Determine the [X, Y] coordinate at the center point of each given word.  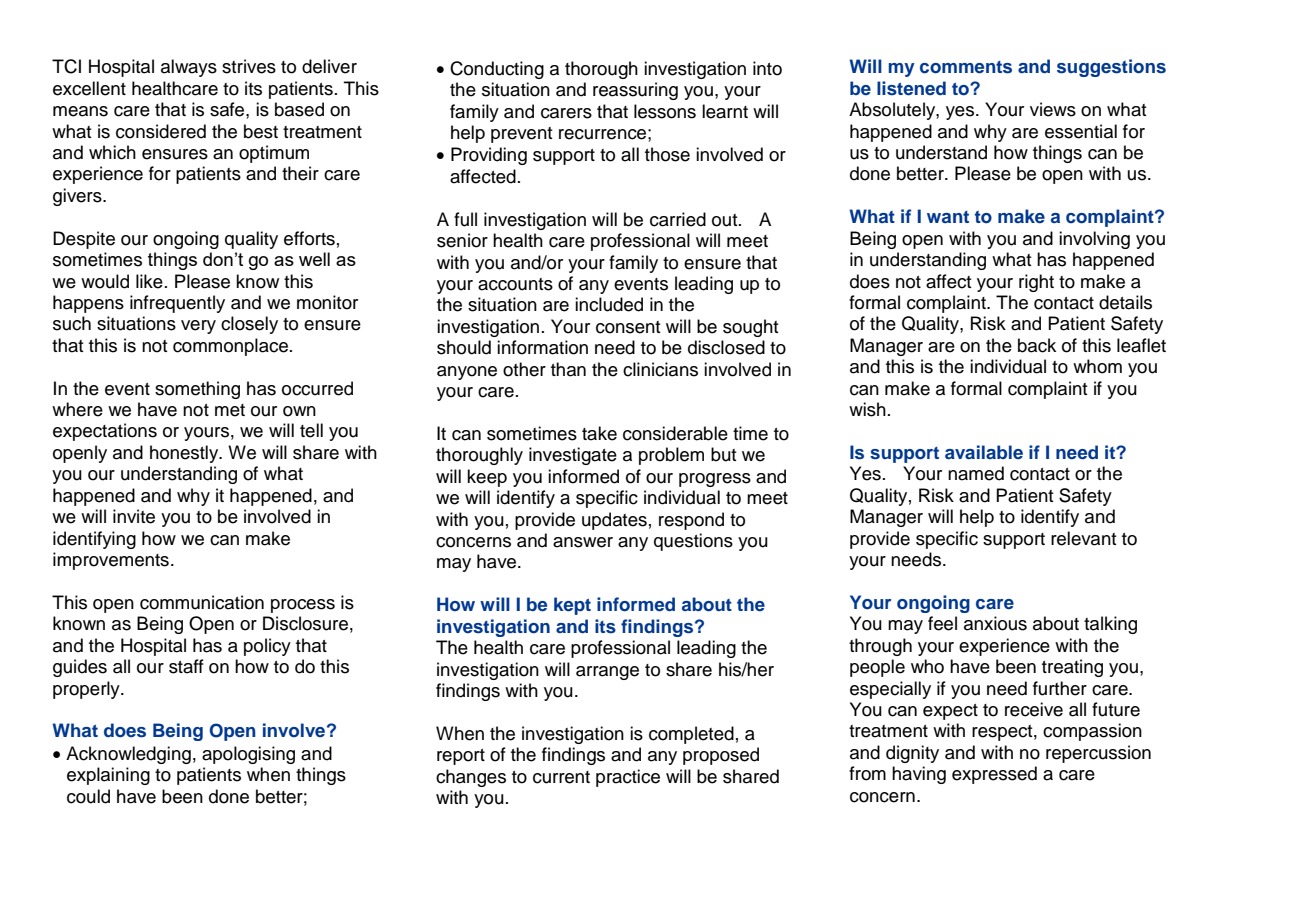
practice [628, 778]
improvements [111, 561]
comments [966, 67]
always [189, 68]
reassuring [635, 91]
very [198, 327]
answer [583, 542]
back [1037, 345]
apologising [248, 755]
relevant [1084, 538]
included [609, 304]
